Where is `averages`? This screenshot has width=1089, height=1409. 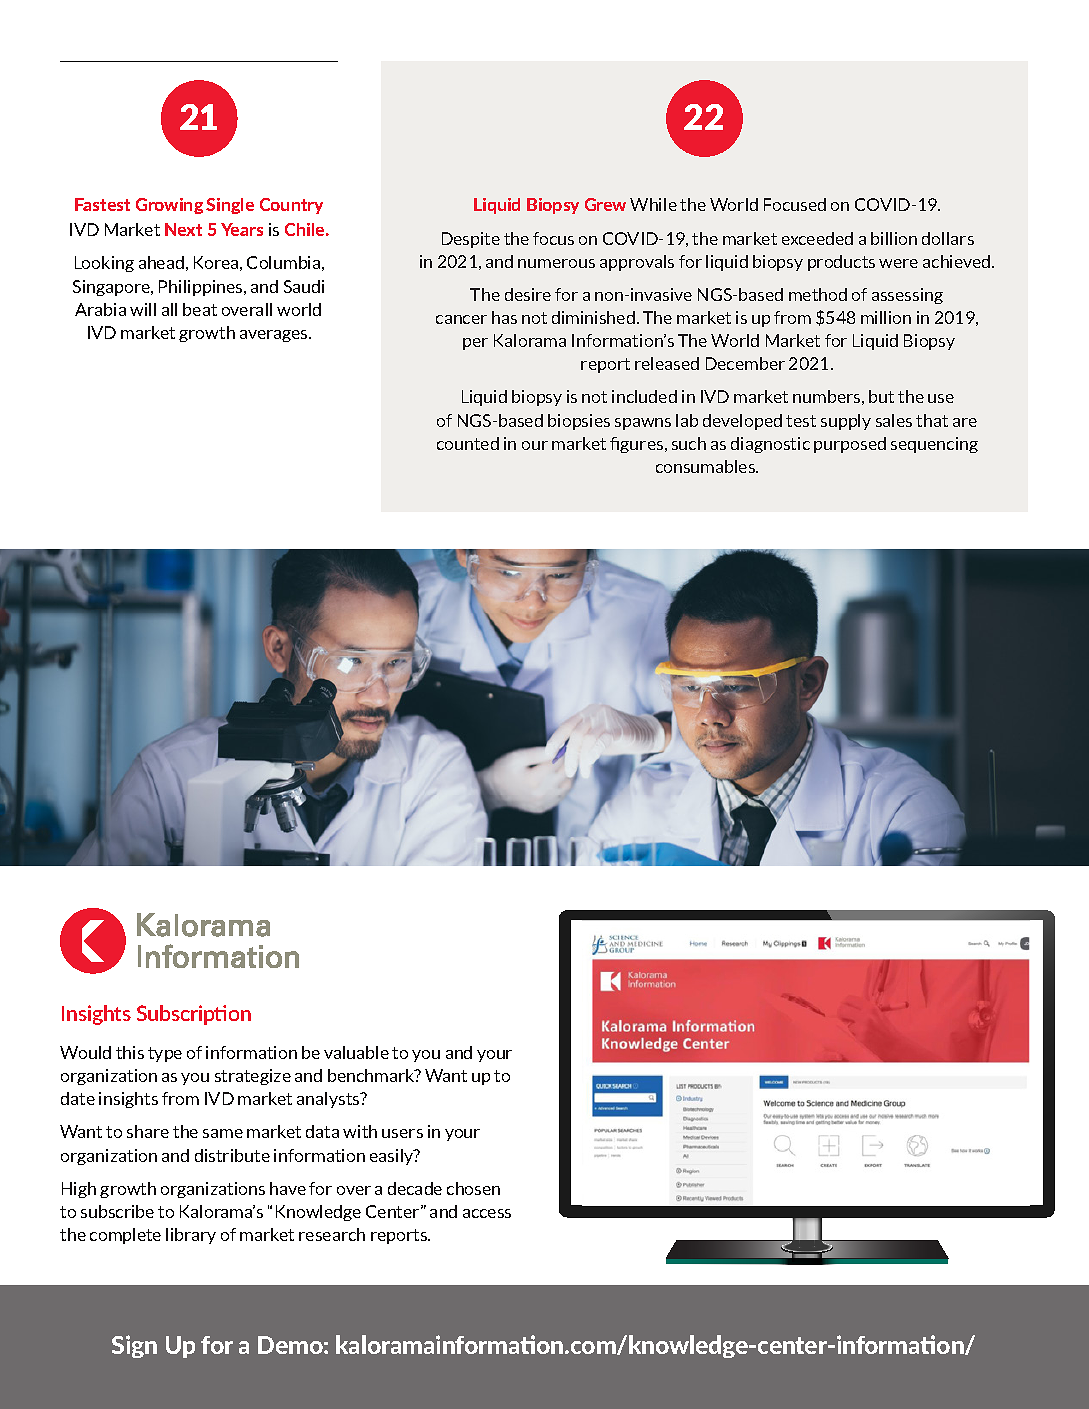 averages is located at coordinates (275, 336).
